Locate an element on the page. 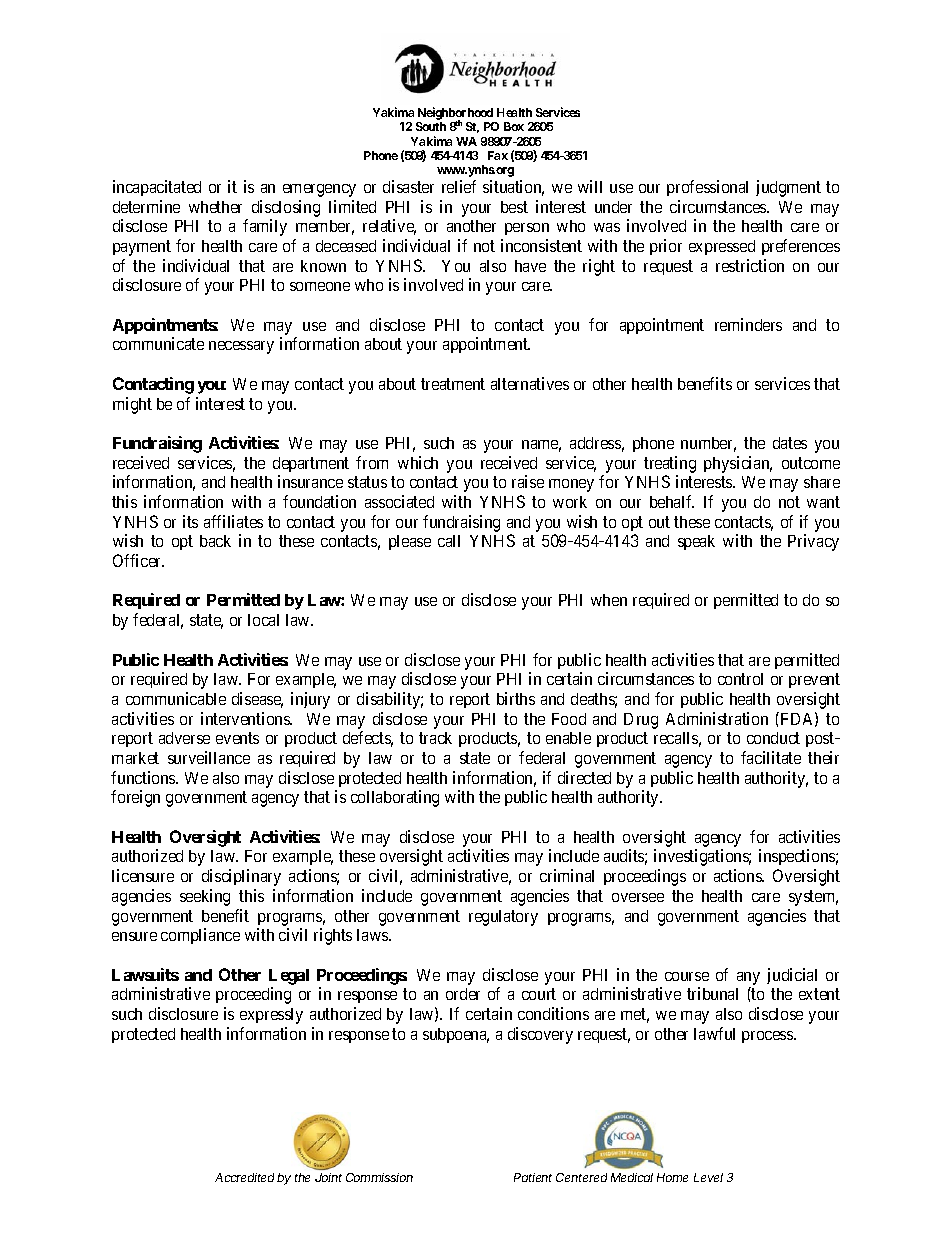  control is located at coordinates (740, 679).
